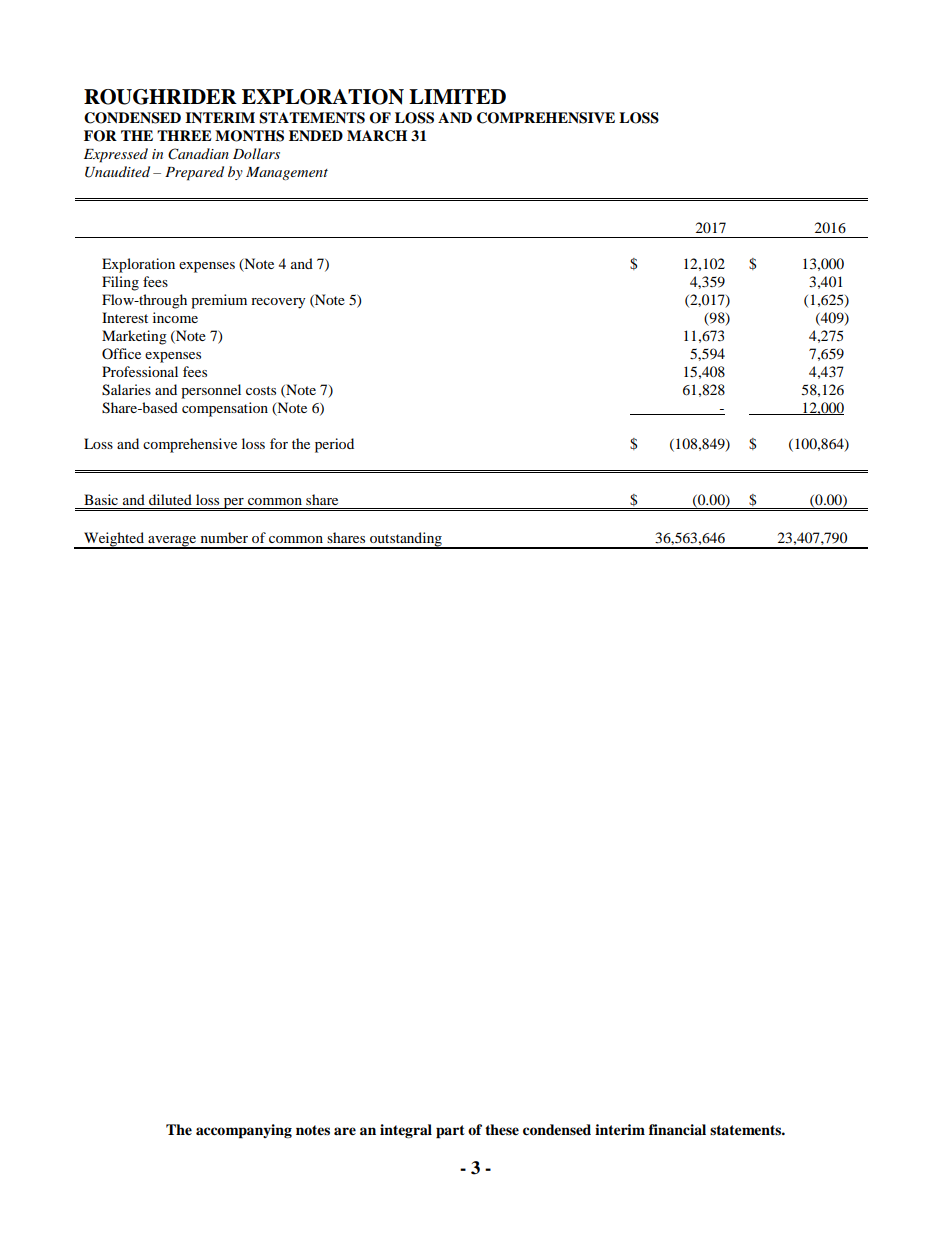 The height and width of the page is (1233, 952). What do you see at coordinates (377, 136) in the page?
I see `MARCH` at bounding box center [377, 136].
